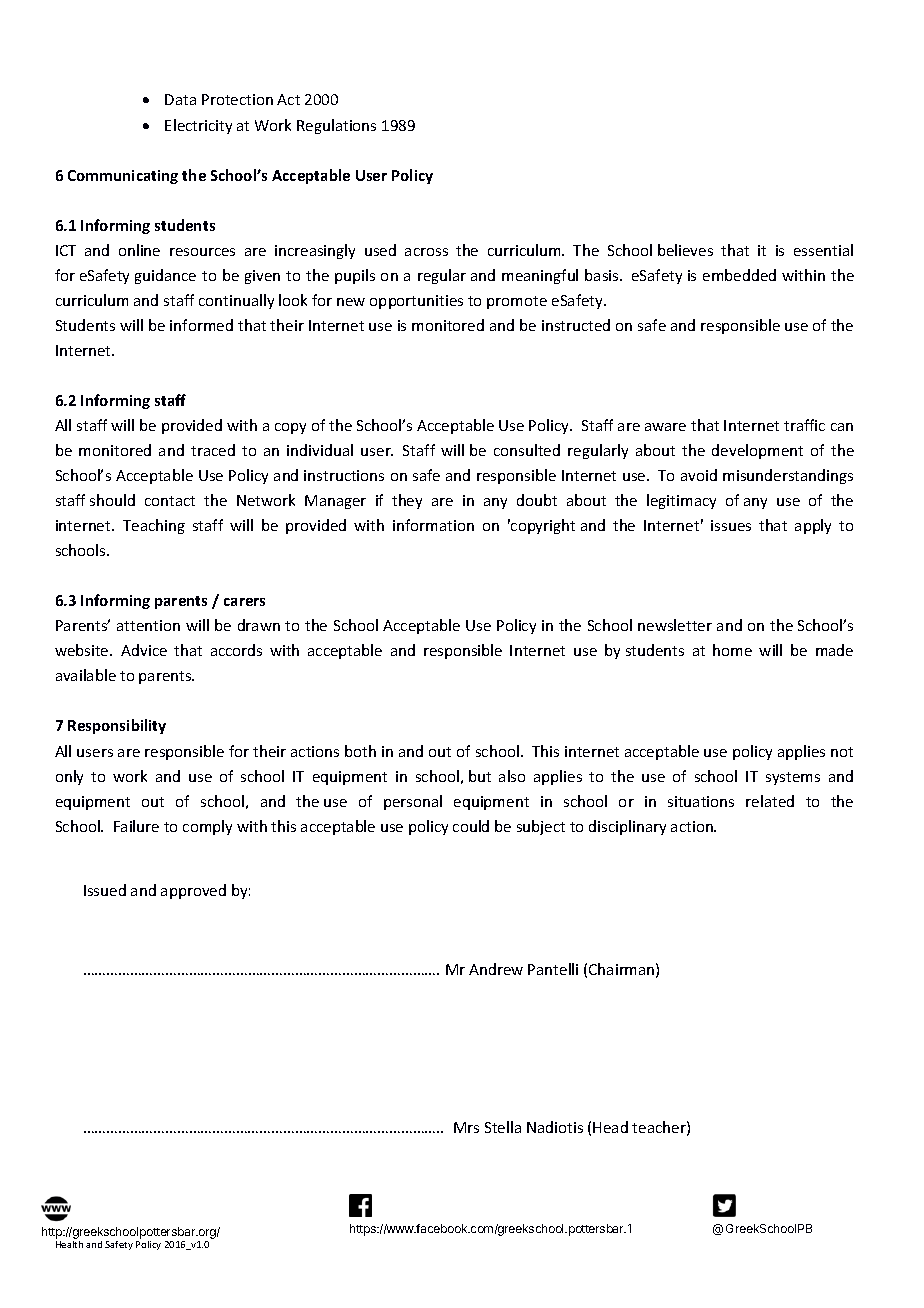 Image resolution: width=924 pixels, height=1308 pixels. Describe the element at coordinates (685, 250) in the screenshot. I see `believes` at that location.
